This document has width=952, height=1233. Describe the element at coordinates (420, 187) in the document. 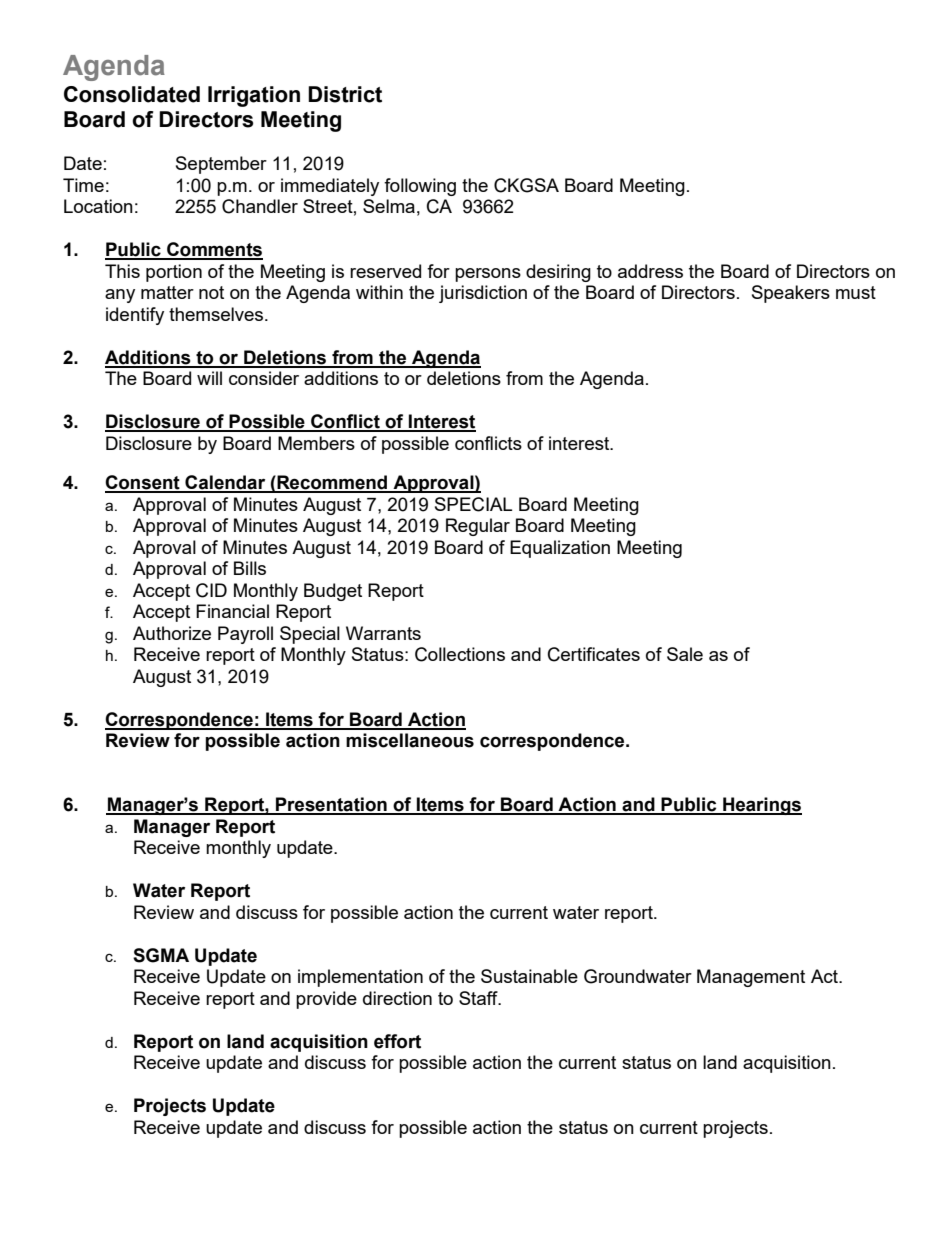

I see `following` at that location.
